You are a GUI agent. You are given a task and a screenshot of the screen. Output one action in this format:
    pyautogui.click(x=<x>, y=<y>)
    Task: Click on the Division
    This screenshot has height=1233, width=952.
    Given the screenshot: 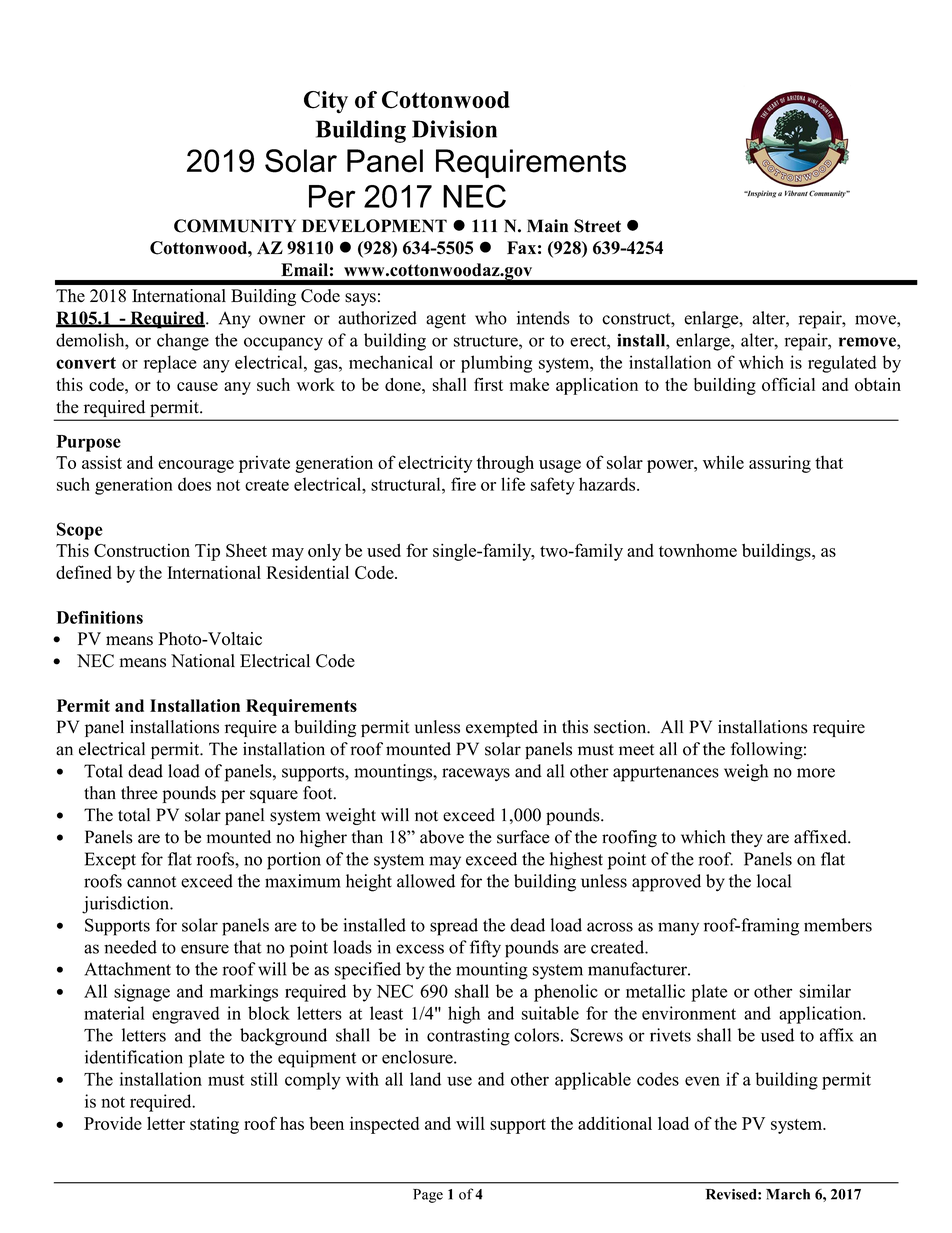 What is the action you would take?
    pyautogui.click(x=454, y=129)
